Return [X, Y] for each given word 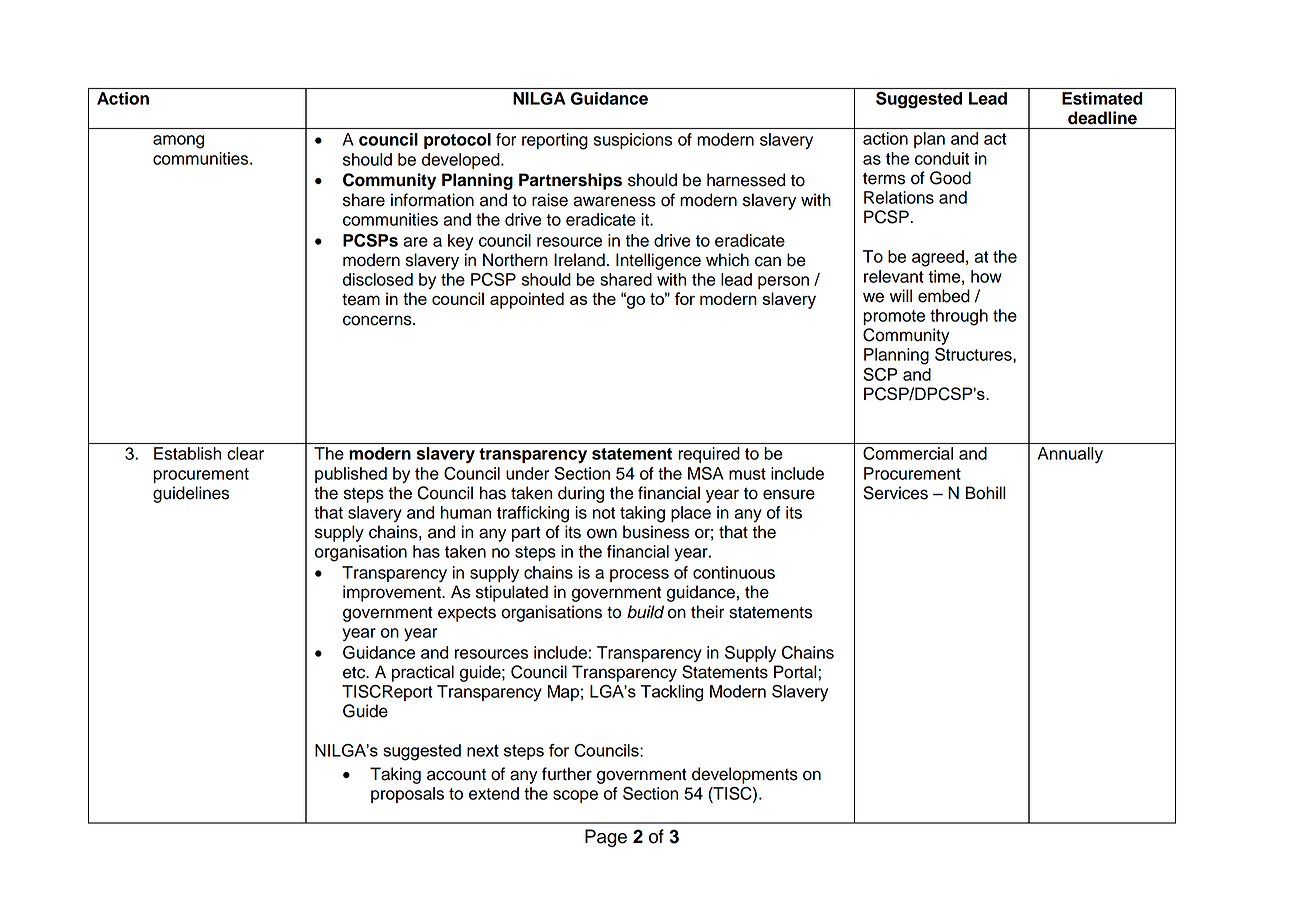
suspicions [633, 141]
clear [245, 453]
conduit [942, 158]
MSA [706, 473]
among [178, 142]
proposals [407, 795]
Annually [1070, 455]
